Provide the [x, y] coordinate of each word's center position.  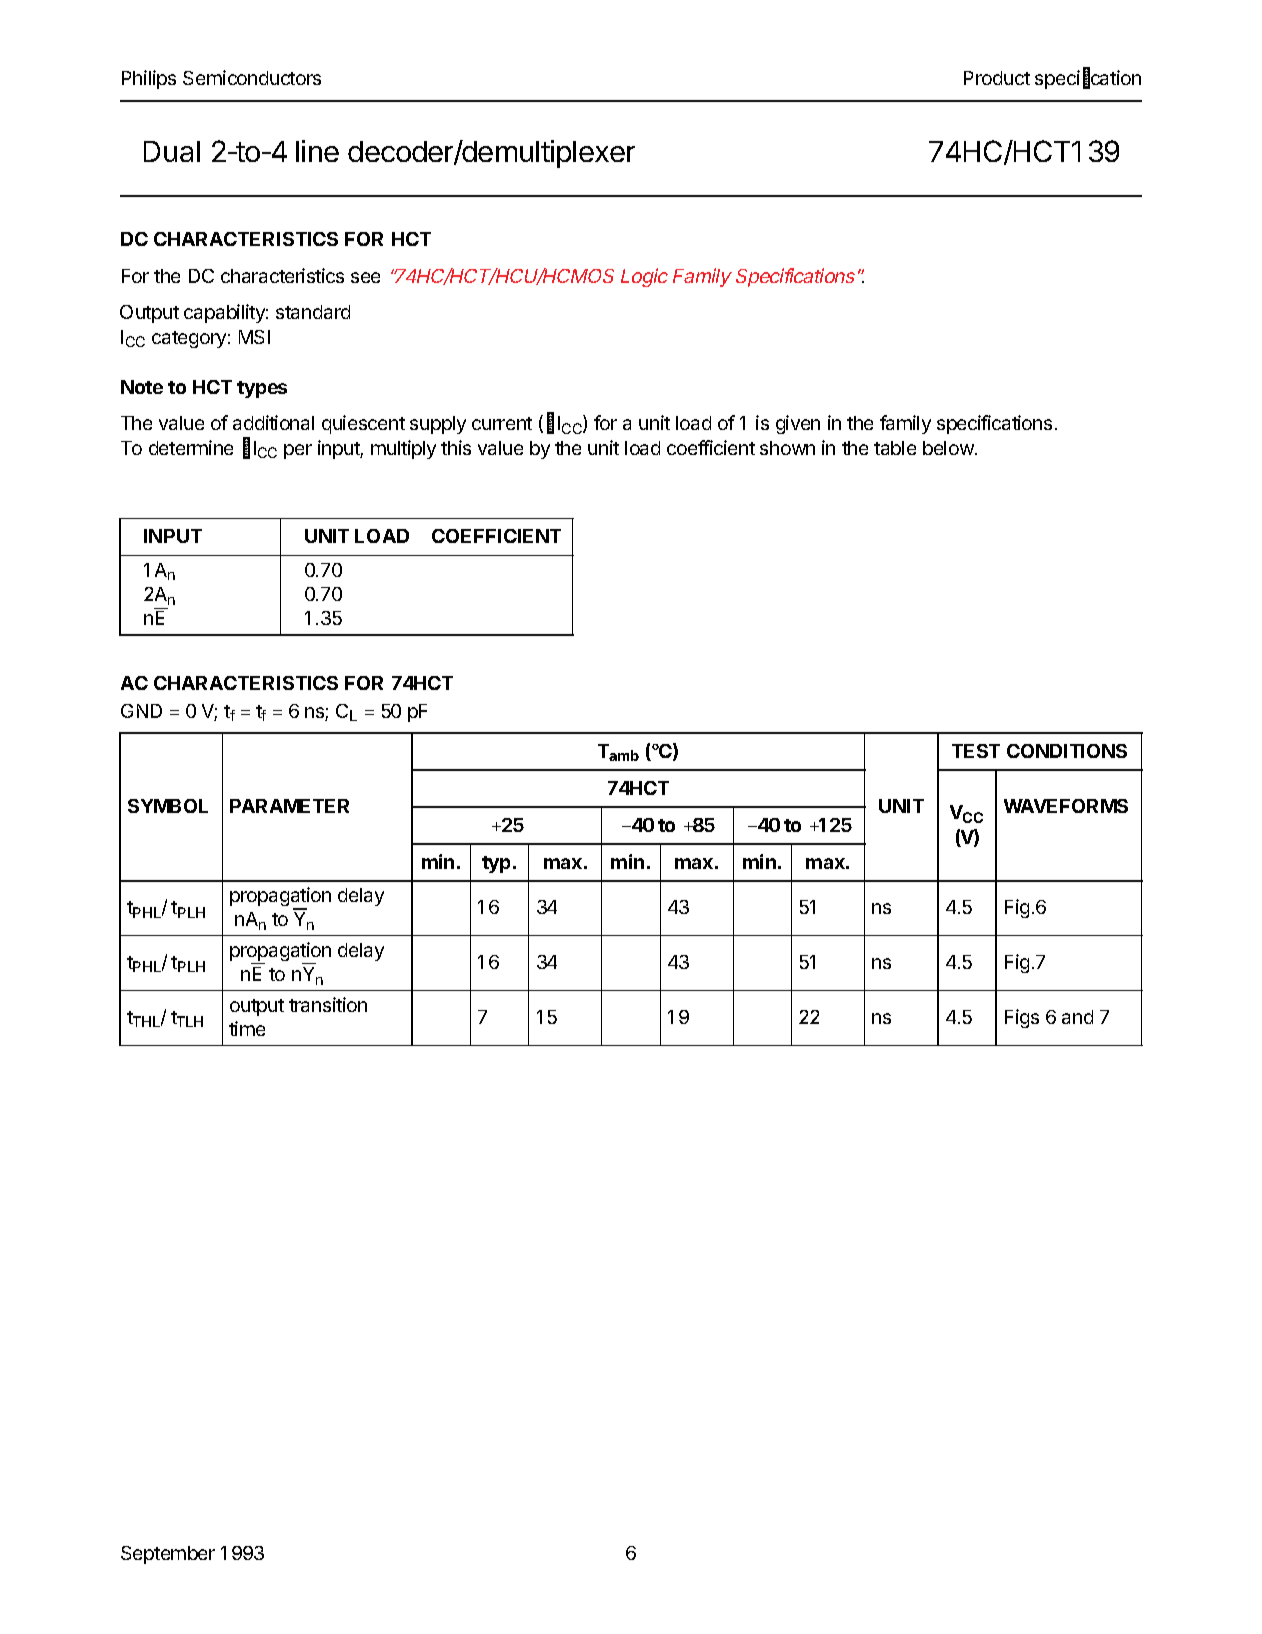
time [247, 1028]
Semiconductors [252, 77]
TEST [976, 751]
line [317, 151]
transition [328, 1004]
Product [997, 78]
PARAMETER [289, 806]
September [168, 1555]
